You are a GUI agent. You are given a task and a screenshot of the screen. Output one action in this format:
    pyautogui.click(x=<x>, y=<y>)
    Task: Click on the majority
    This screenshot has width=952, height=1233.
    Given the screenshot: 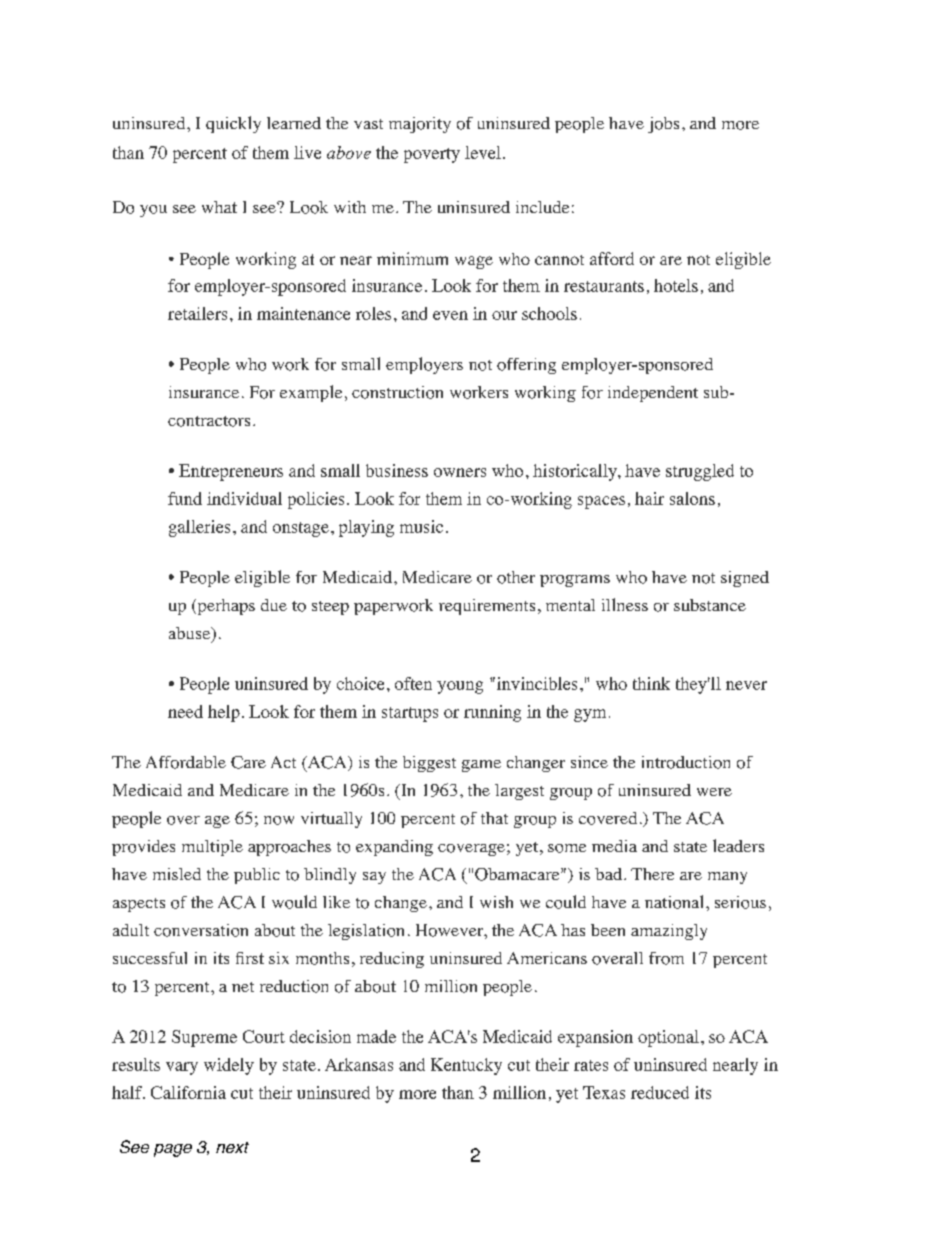 What is the action you would take?
    pyautogui.click(x=420, y=125)
